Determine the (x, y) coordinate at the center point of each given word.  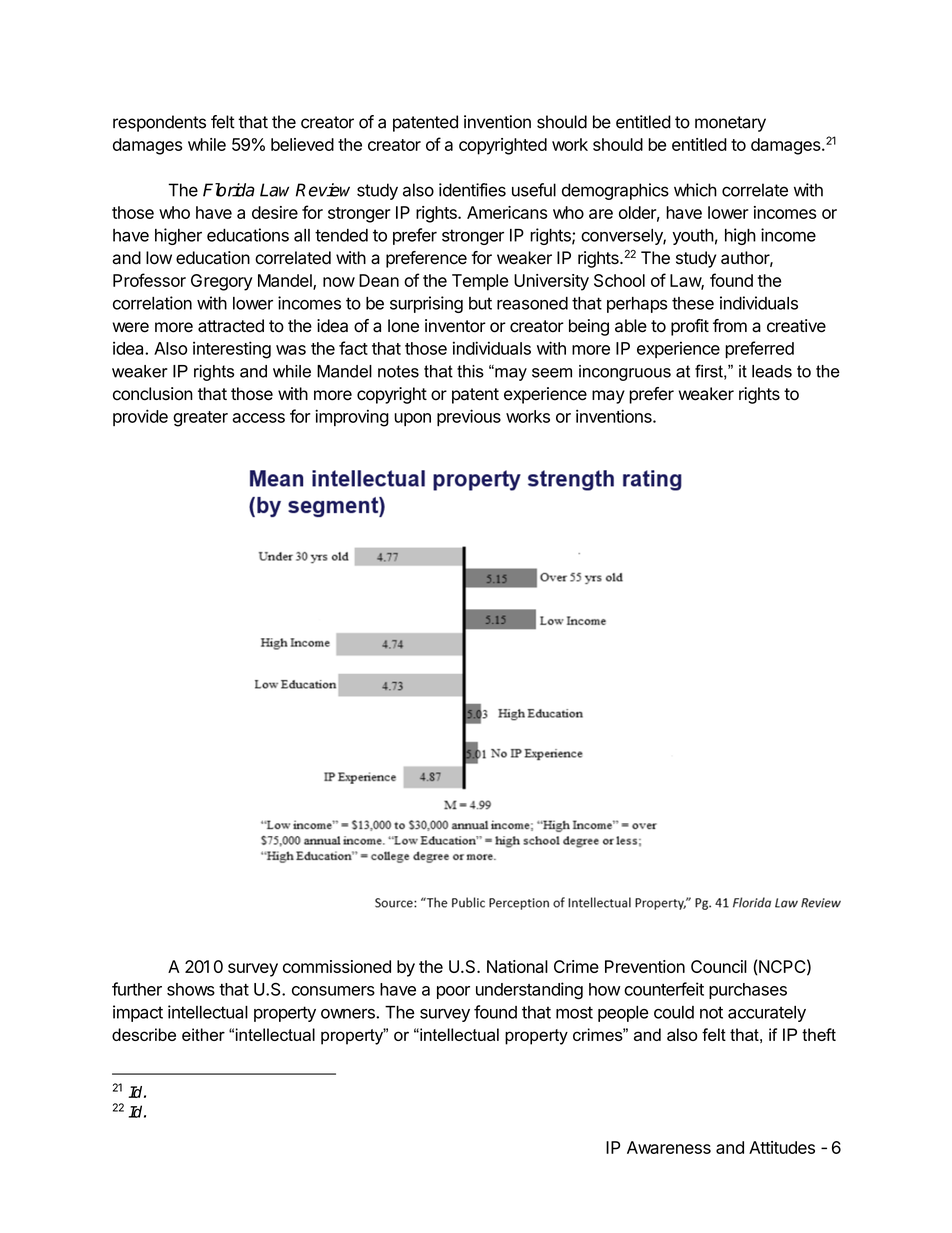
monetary (730, 124)
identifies (472, 190)
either (203, 1034)
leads (772, 371)
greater (200, 419)
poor (453, 992)
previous (469, 417)
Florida (229, 190)
